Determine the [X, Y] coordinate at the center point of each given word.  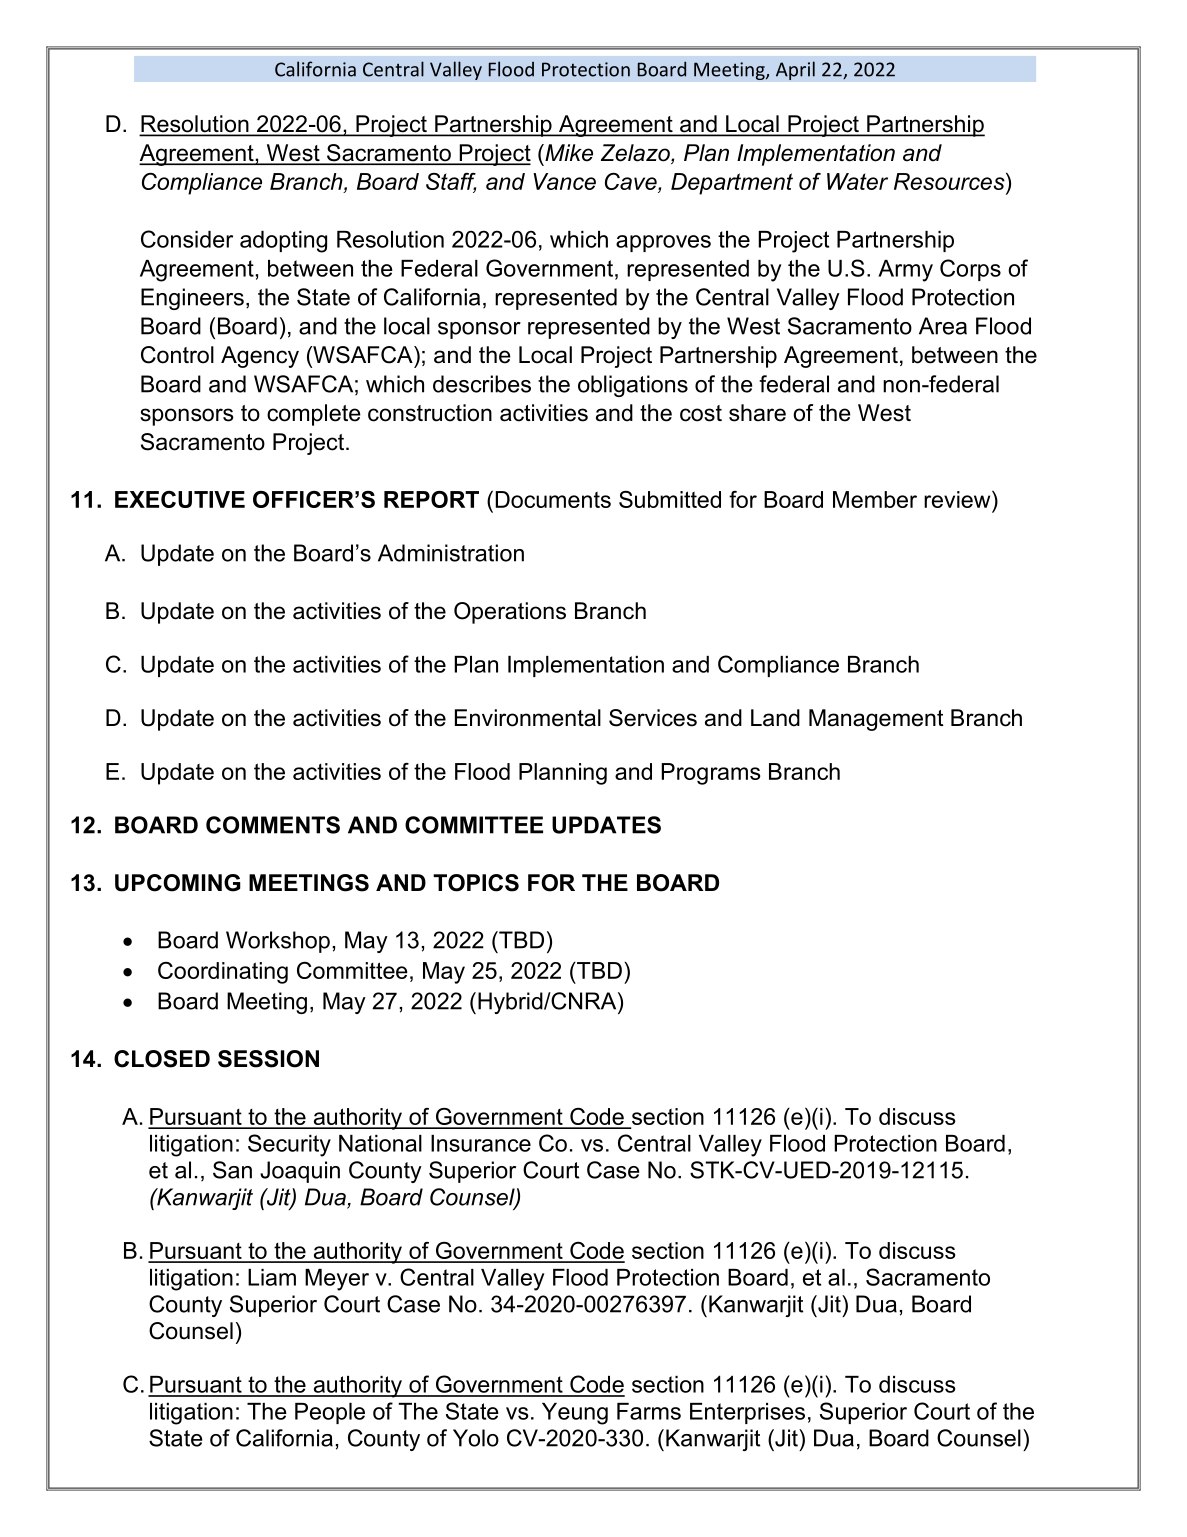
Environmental [528, 718]
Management [876, 720]
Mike [568, 153]
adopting [283, 242]
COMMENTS [273, 825]
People [330, 1413]
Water [857, 181]
